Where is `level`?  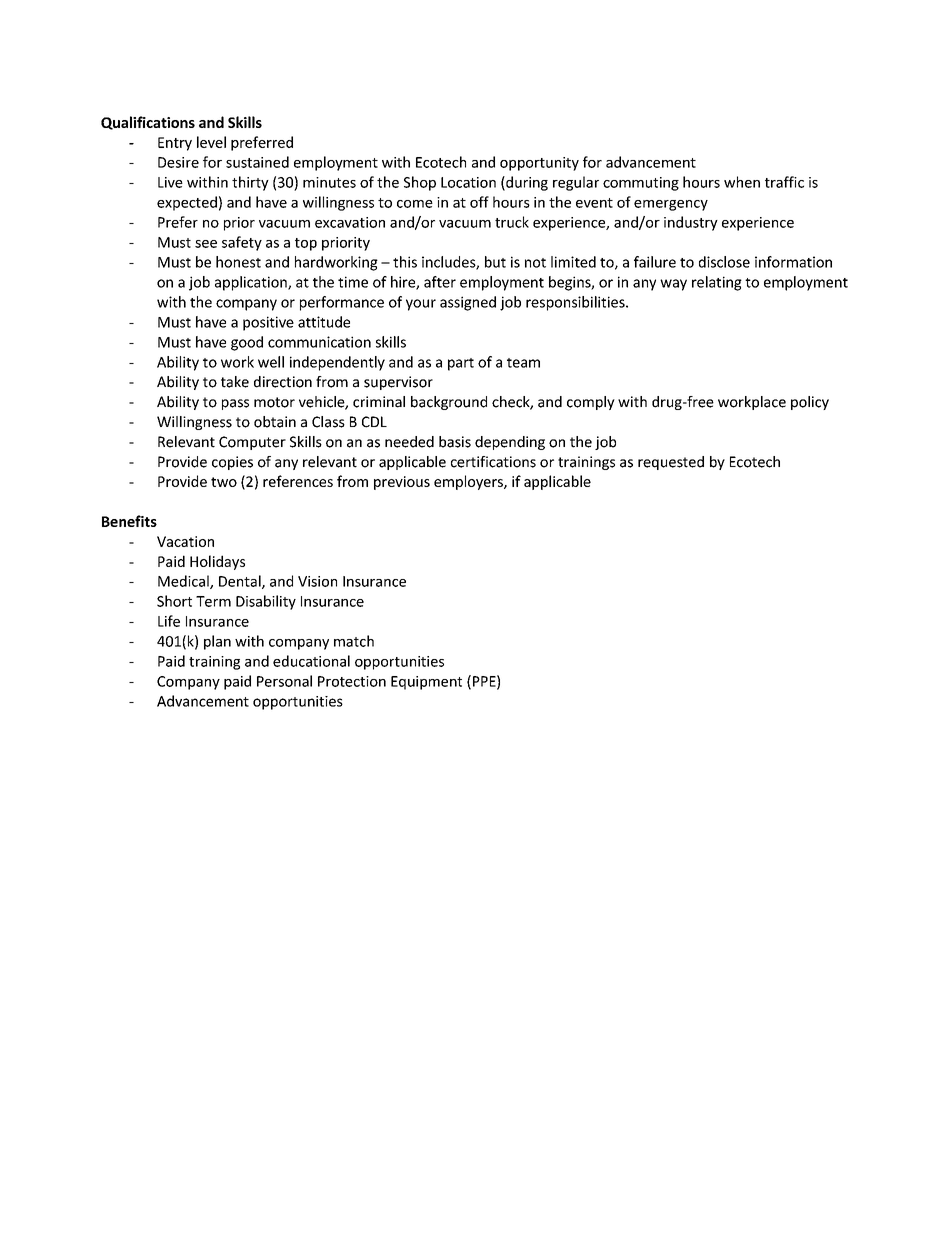 level is located at coordinates (211, 142).
